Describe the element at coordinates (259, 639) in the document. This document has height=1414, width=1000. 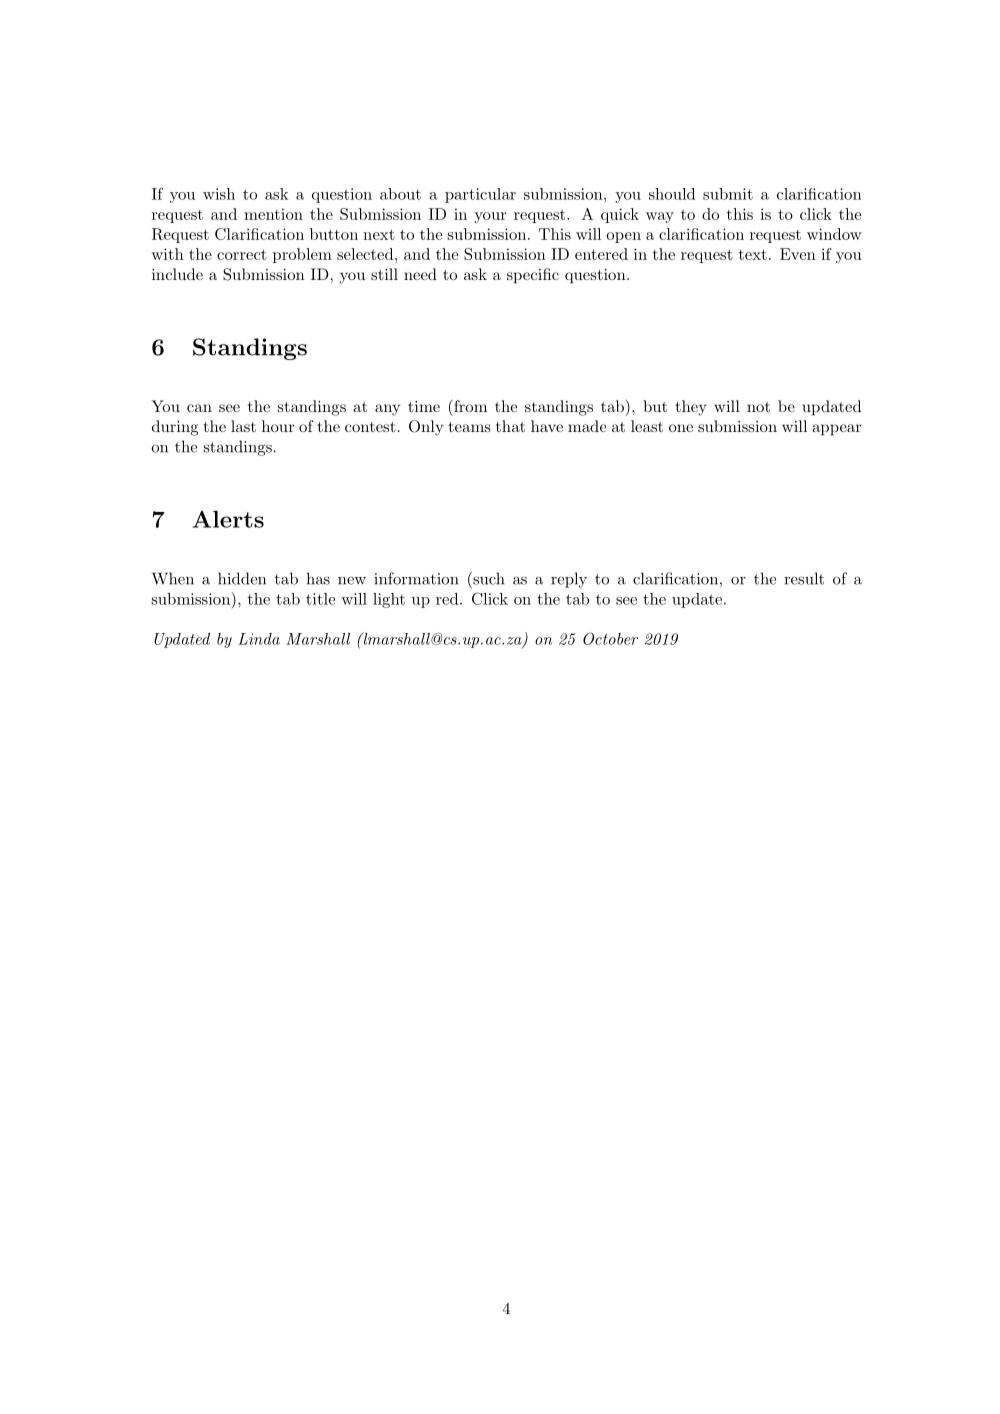
I see `Linda` at that location.
